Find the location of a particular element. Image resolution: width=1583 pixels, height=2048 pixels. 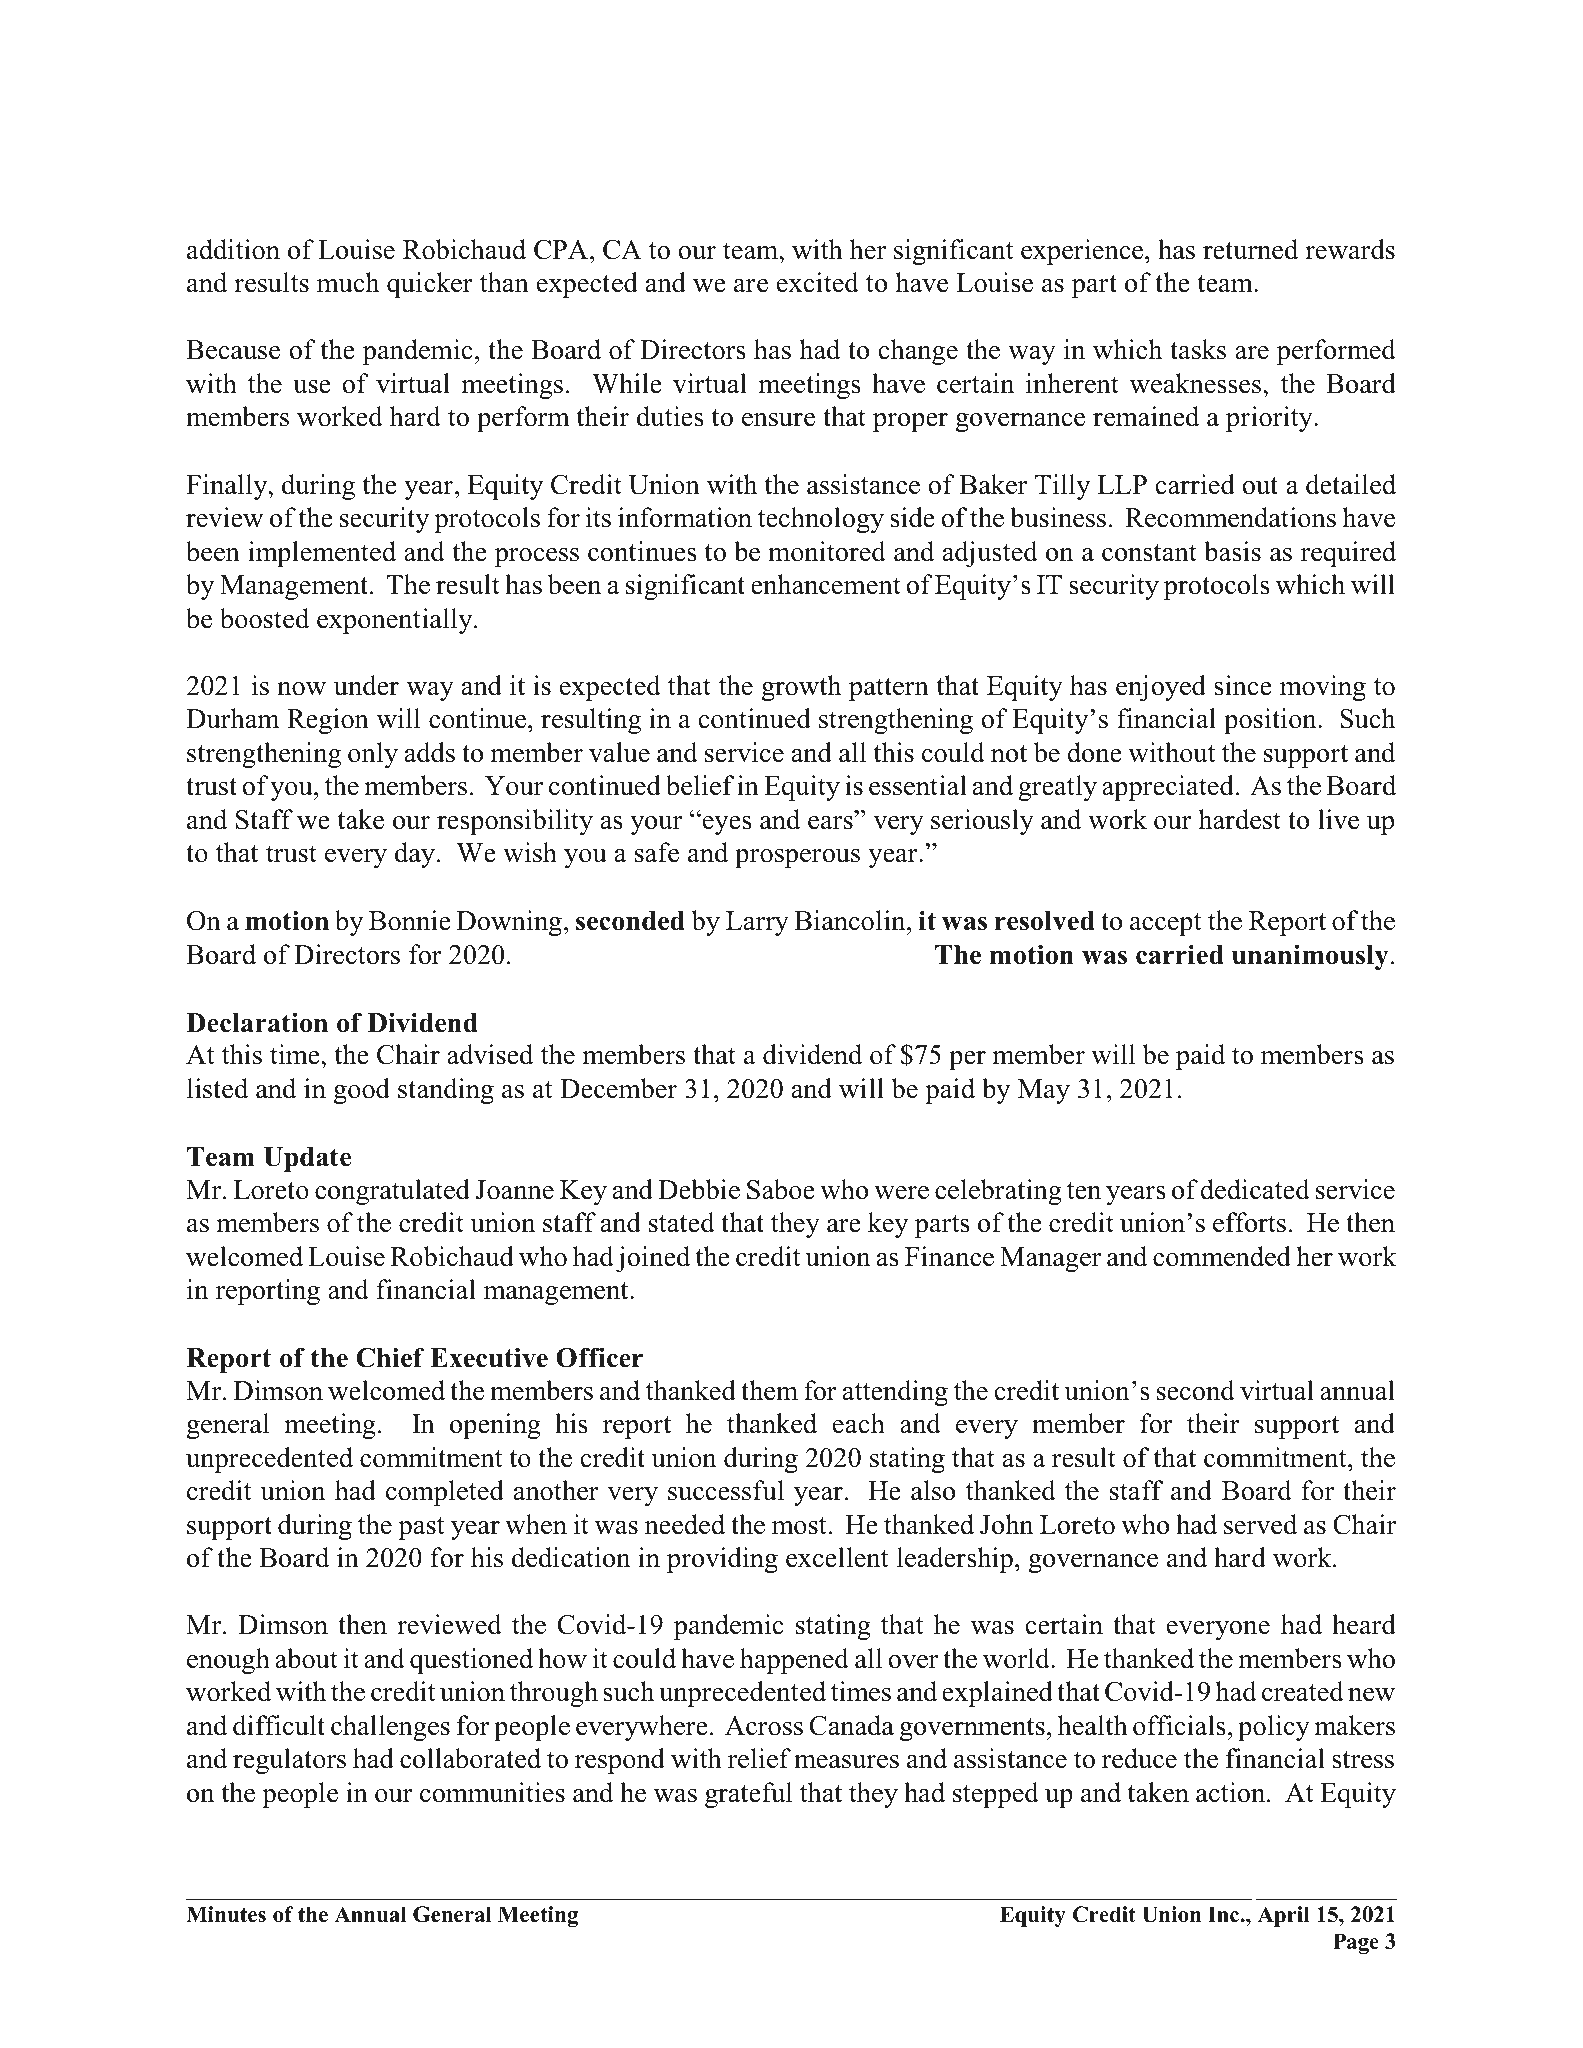

much is located at coordinates (348, 282).
